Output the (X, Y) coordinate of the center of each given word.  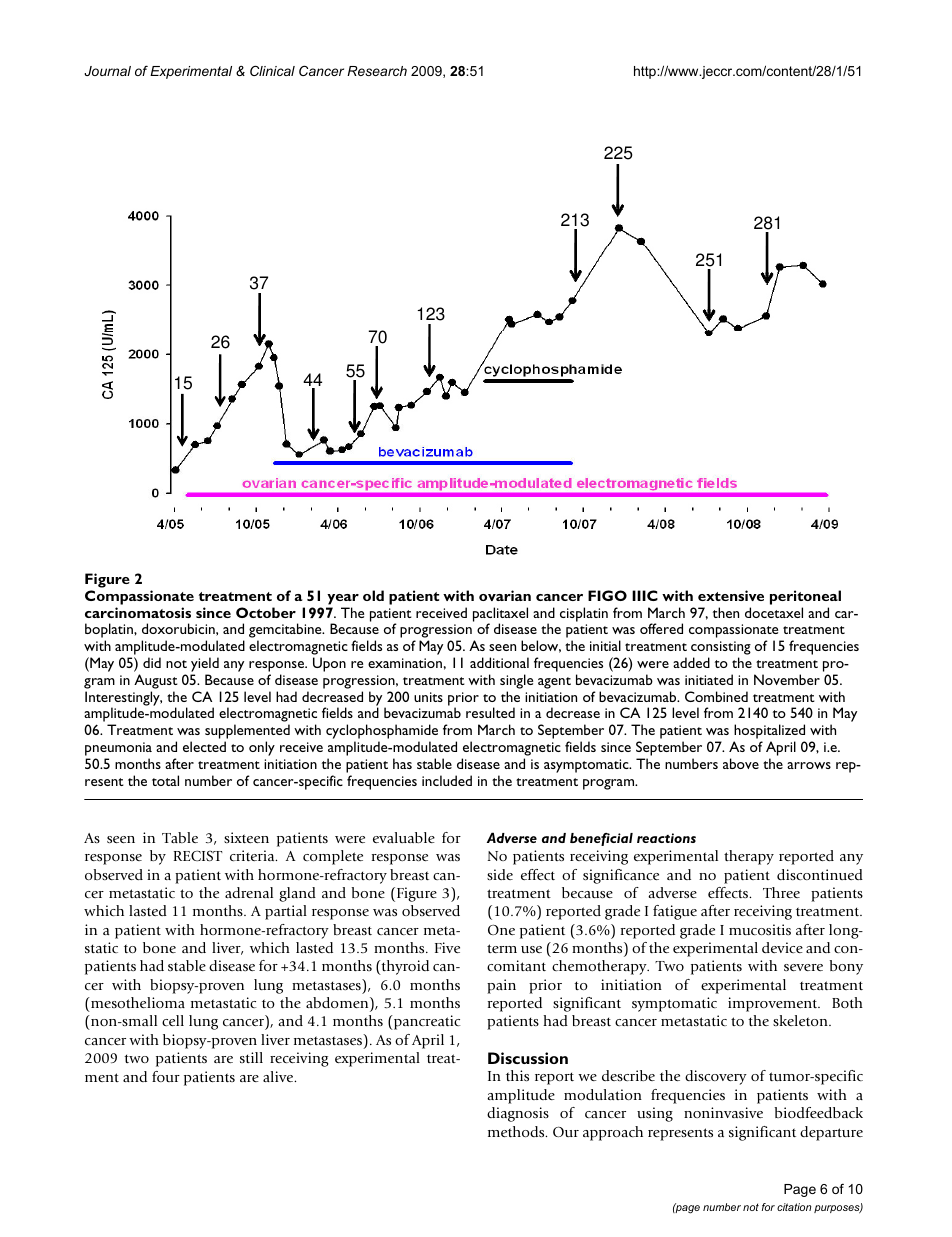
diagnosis (518, 1114)
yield (205, 664)
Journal (107, 71)
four (166, 1076)
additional (499, 662)
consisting (721, 649)
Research (377, 71)
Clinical (272, 70)
